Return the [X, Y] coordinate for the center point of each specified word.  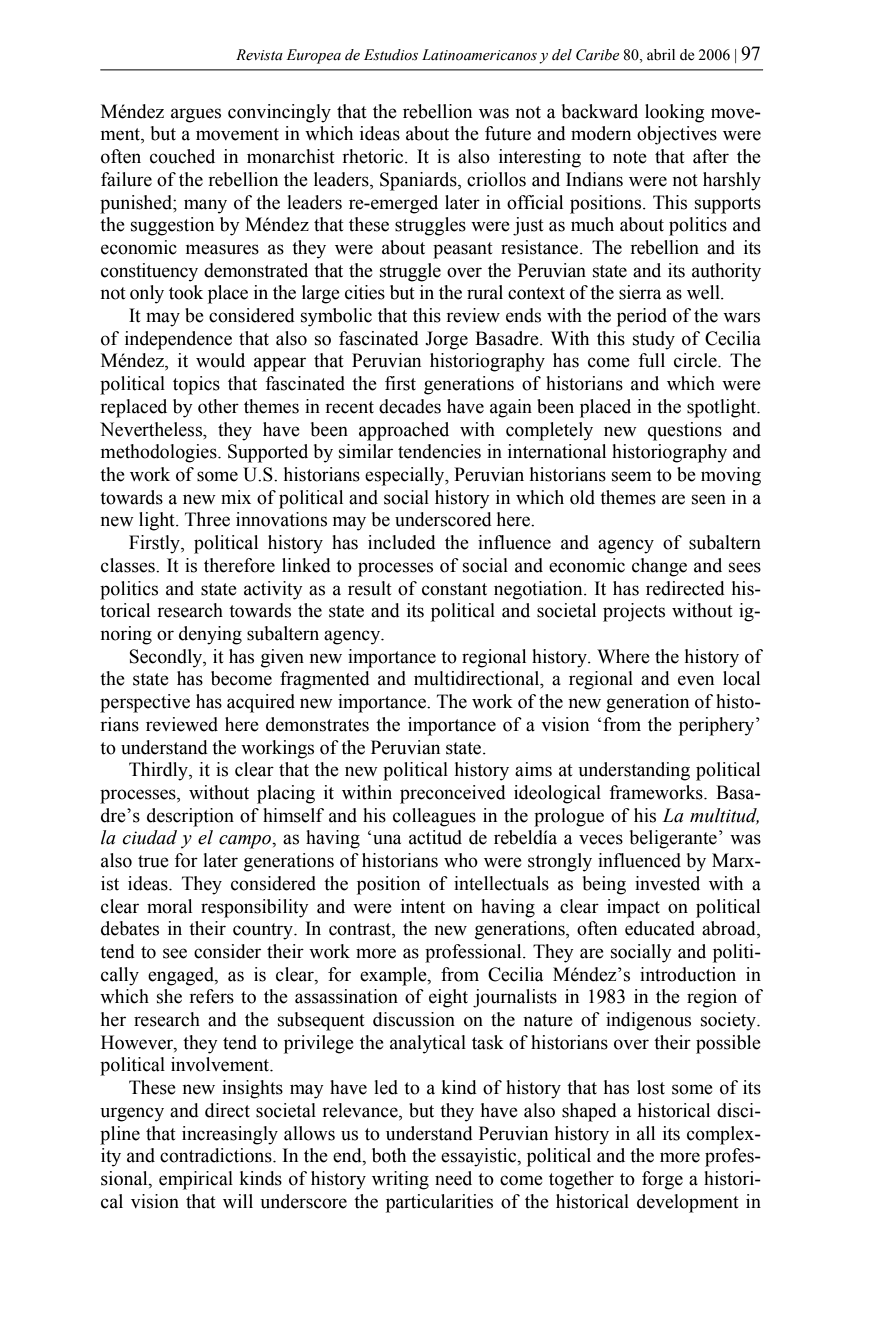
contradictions [217, 1155]
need [453, 1178]
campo [246, 842]
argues [196, 115]
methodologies [160, 453]
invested [667, 883]
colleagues [434, 817]
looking [674, 113]
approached [404, 431]
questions [685, 431]
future [508, 133]
